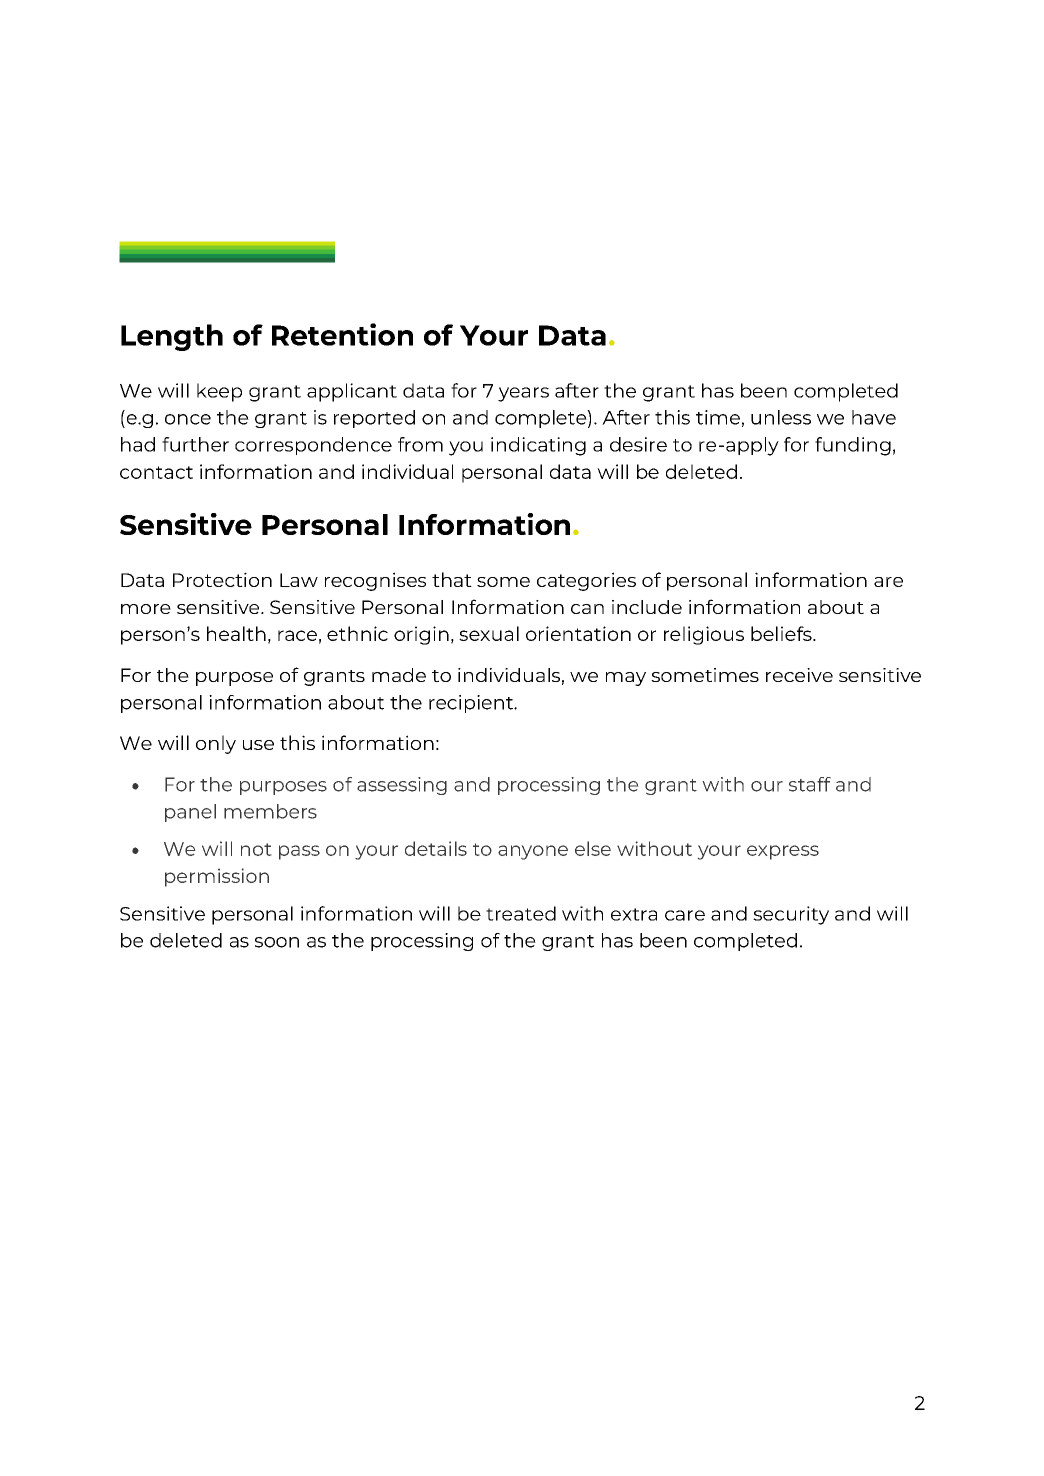  What do you see at coordinates (853, 446) in the page?
I see `funding` at bounding box center [853, 446].
